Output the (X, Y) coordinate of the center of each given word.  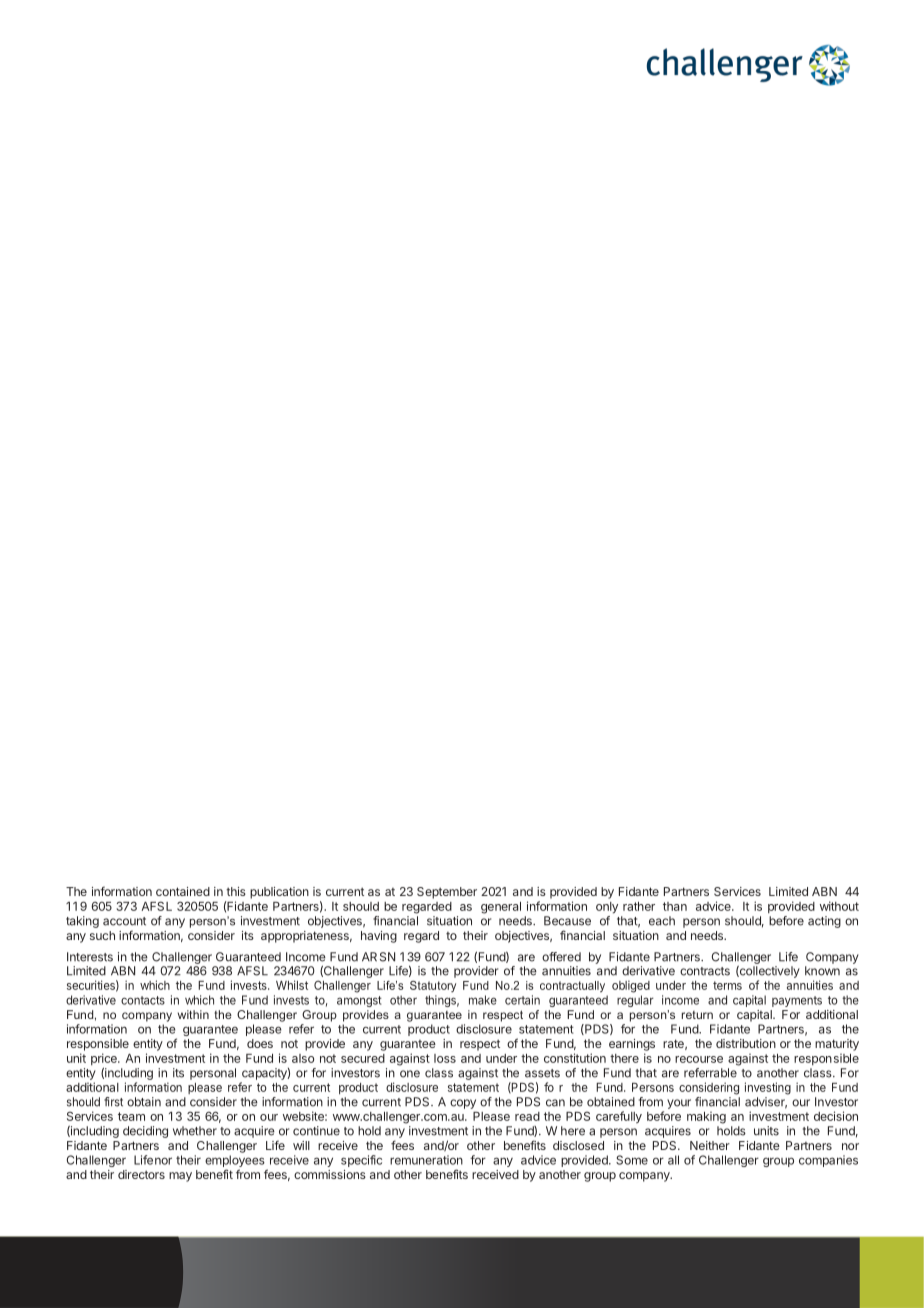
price (105, 1060)
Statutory (433, 987)
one (410, 1074)
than (675, 906)
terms (727, 985)
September (447, 893)
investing (768, 1088)
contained (183, 891)
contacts (143, 1000)
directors (141, 1174)
